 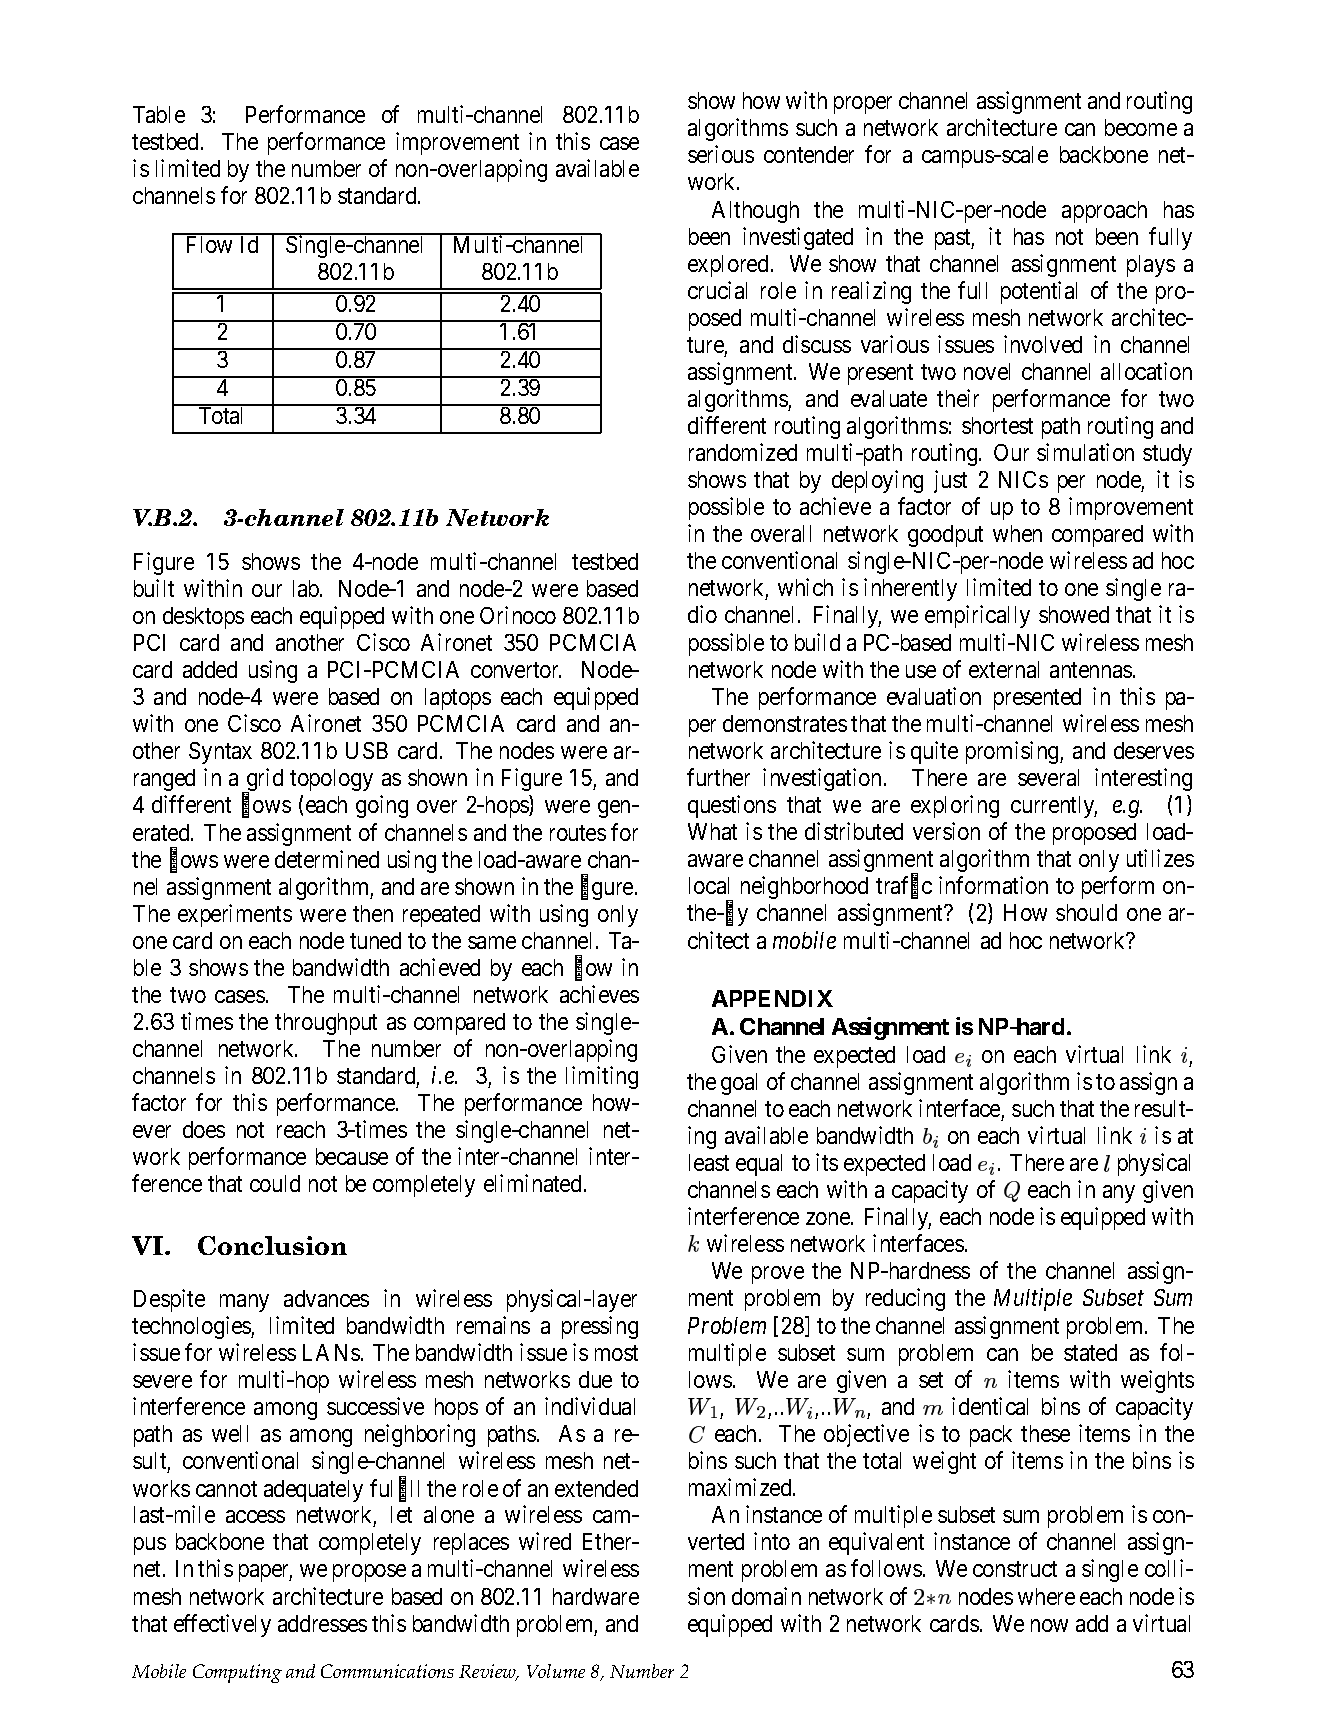 I want to click on approach, so click(x=1104, y=212).
